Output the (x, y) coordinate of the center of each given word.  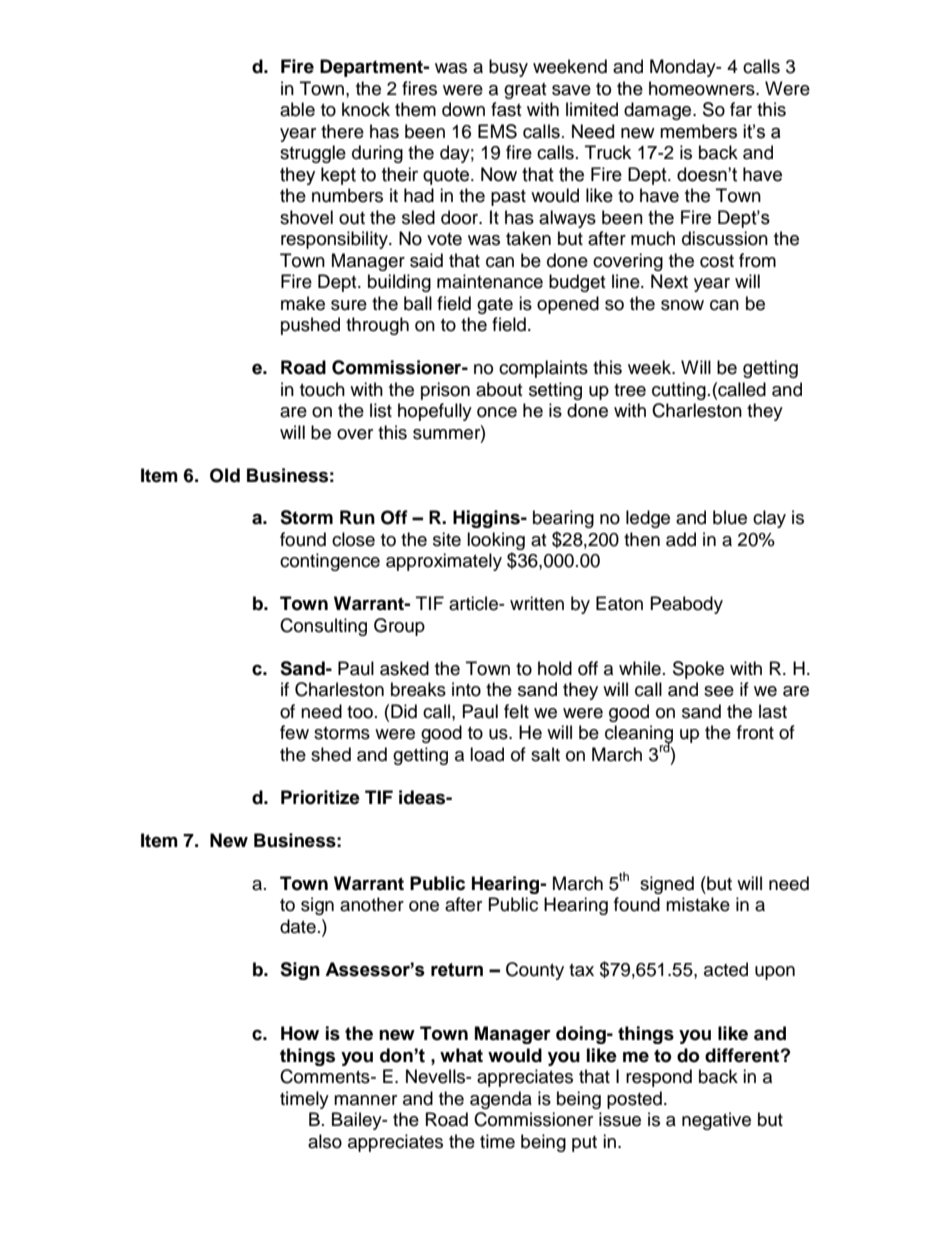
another (372, 904)
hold (555, 668)
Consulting (323, 627)
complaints (543, 369)
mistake (698, 904)
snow (682, 305)
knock (366, 109)
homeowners (703, 88)
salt (545, 754)
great (525, 91)
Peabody (687, 605)
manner (365, 1100)
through (377, 326)
